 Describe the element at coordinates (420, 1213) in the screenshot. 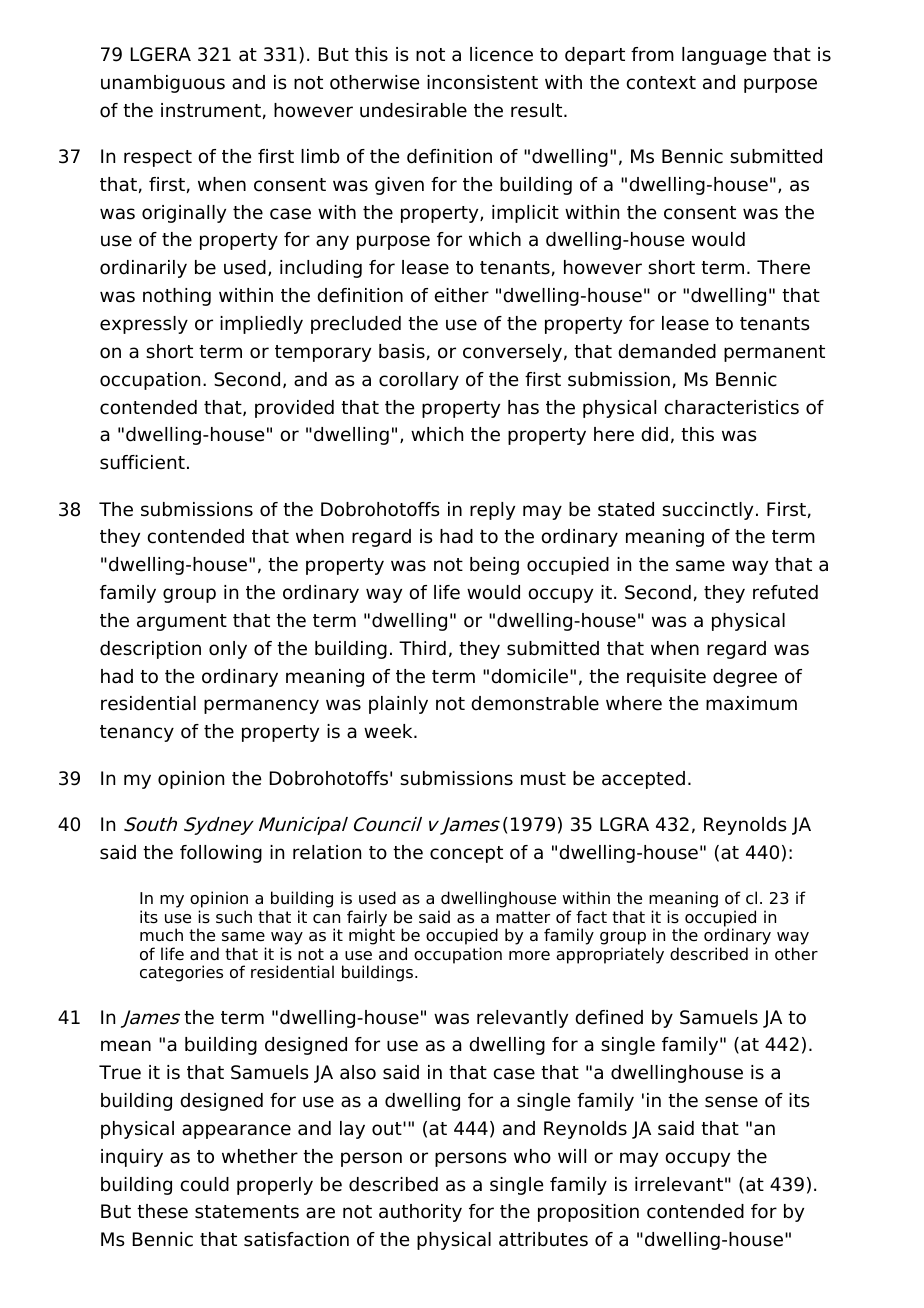

I see `authority` at that location.
